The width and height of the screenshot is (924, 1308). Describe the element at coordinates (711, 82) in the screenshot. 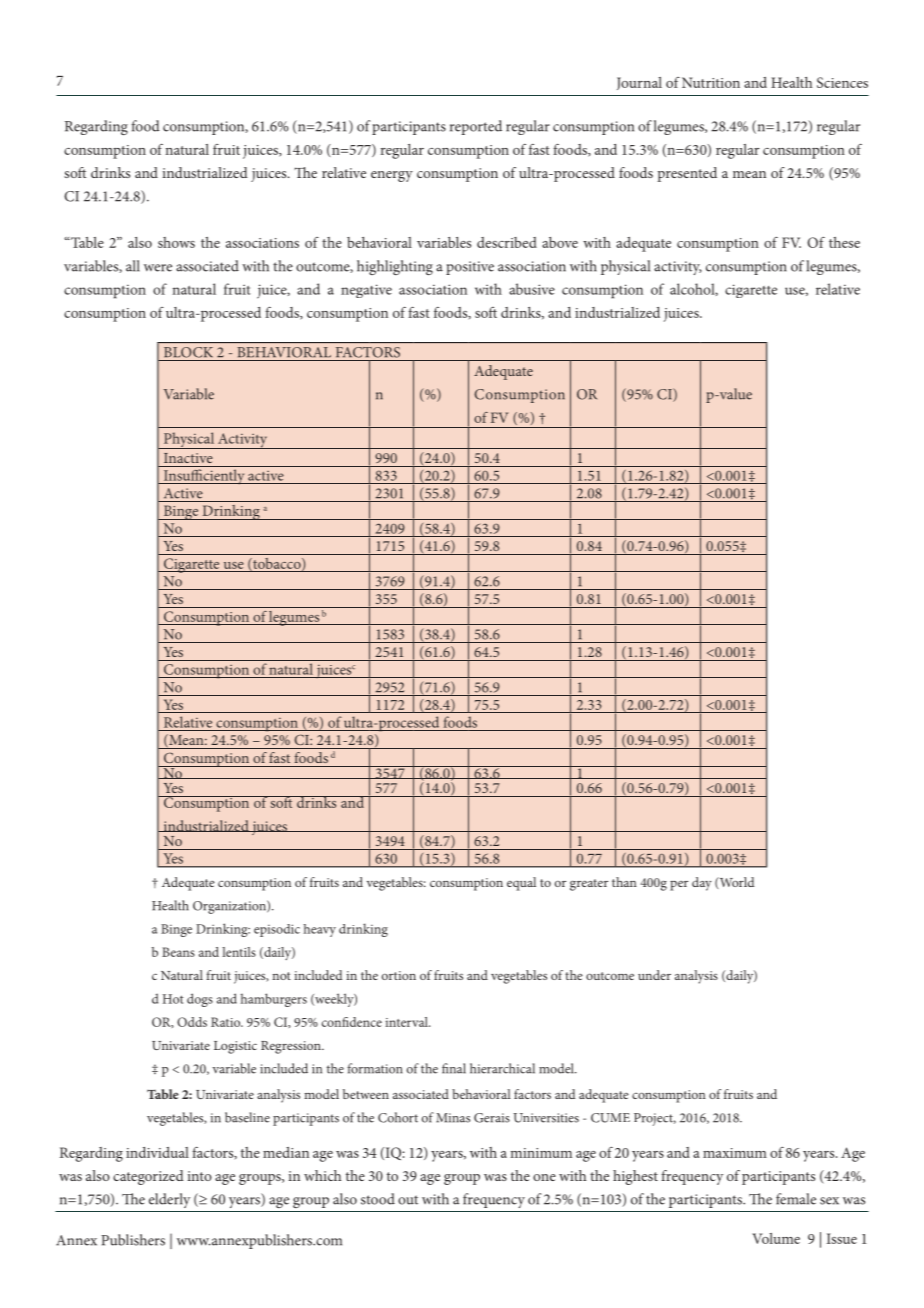

I see `Nutrition` at that location.
